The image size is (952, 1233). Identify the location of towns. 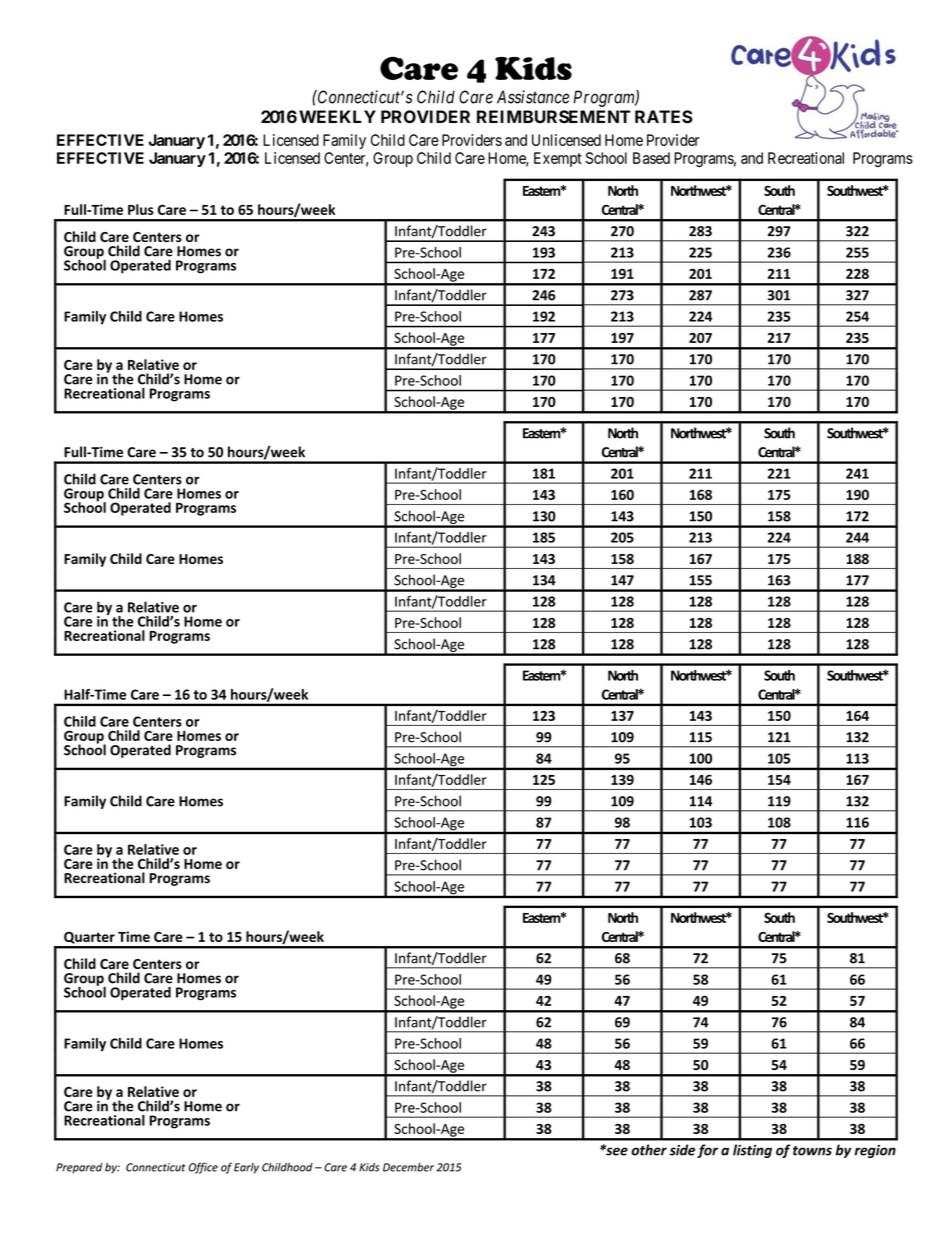
(812, 1151).
